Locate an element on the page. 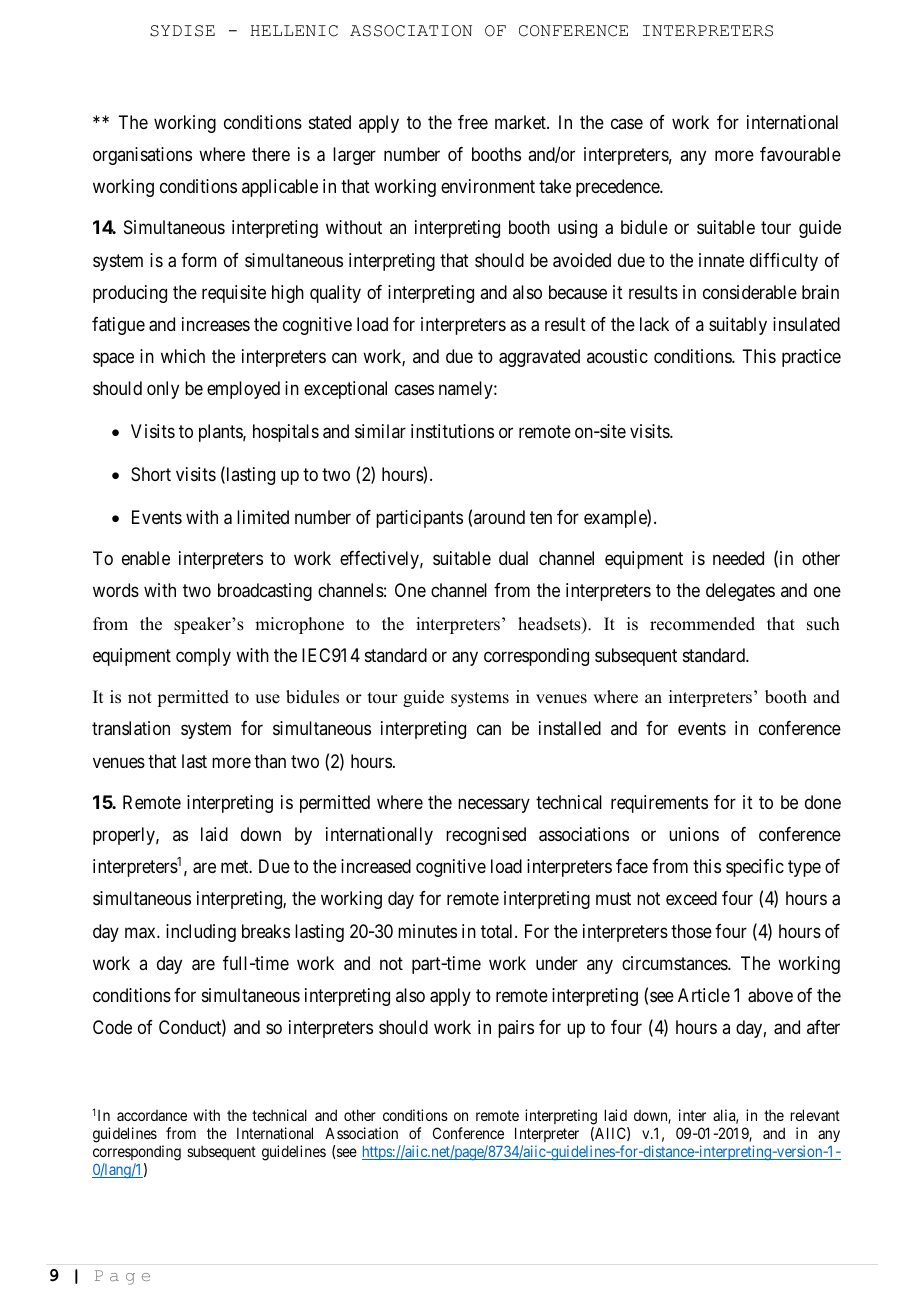  free is located at coordinates (473, 122).
